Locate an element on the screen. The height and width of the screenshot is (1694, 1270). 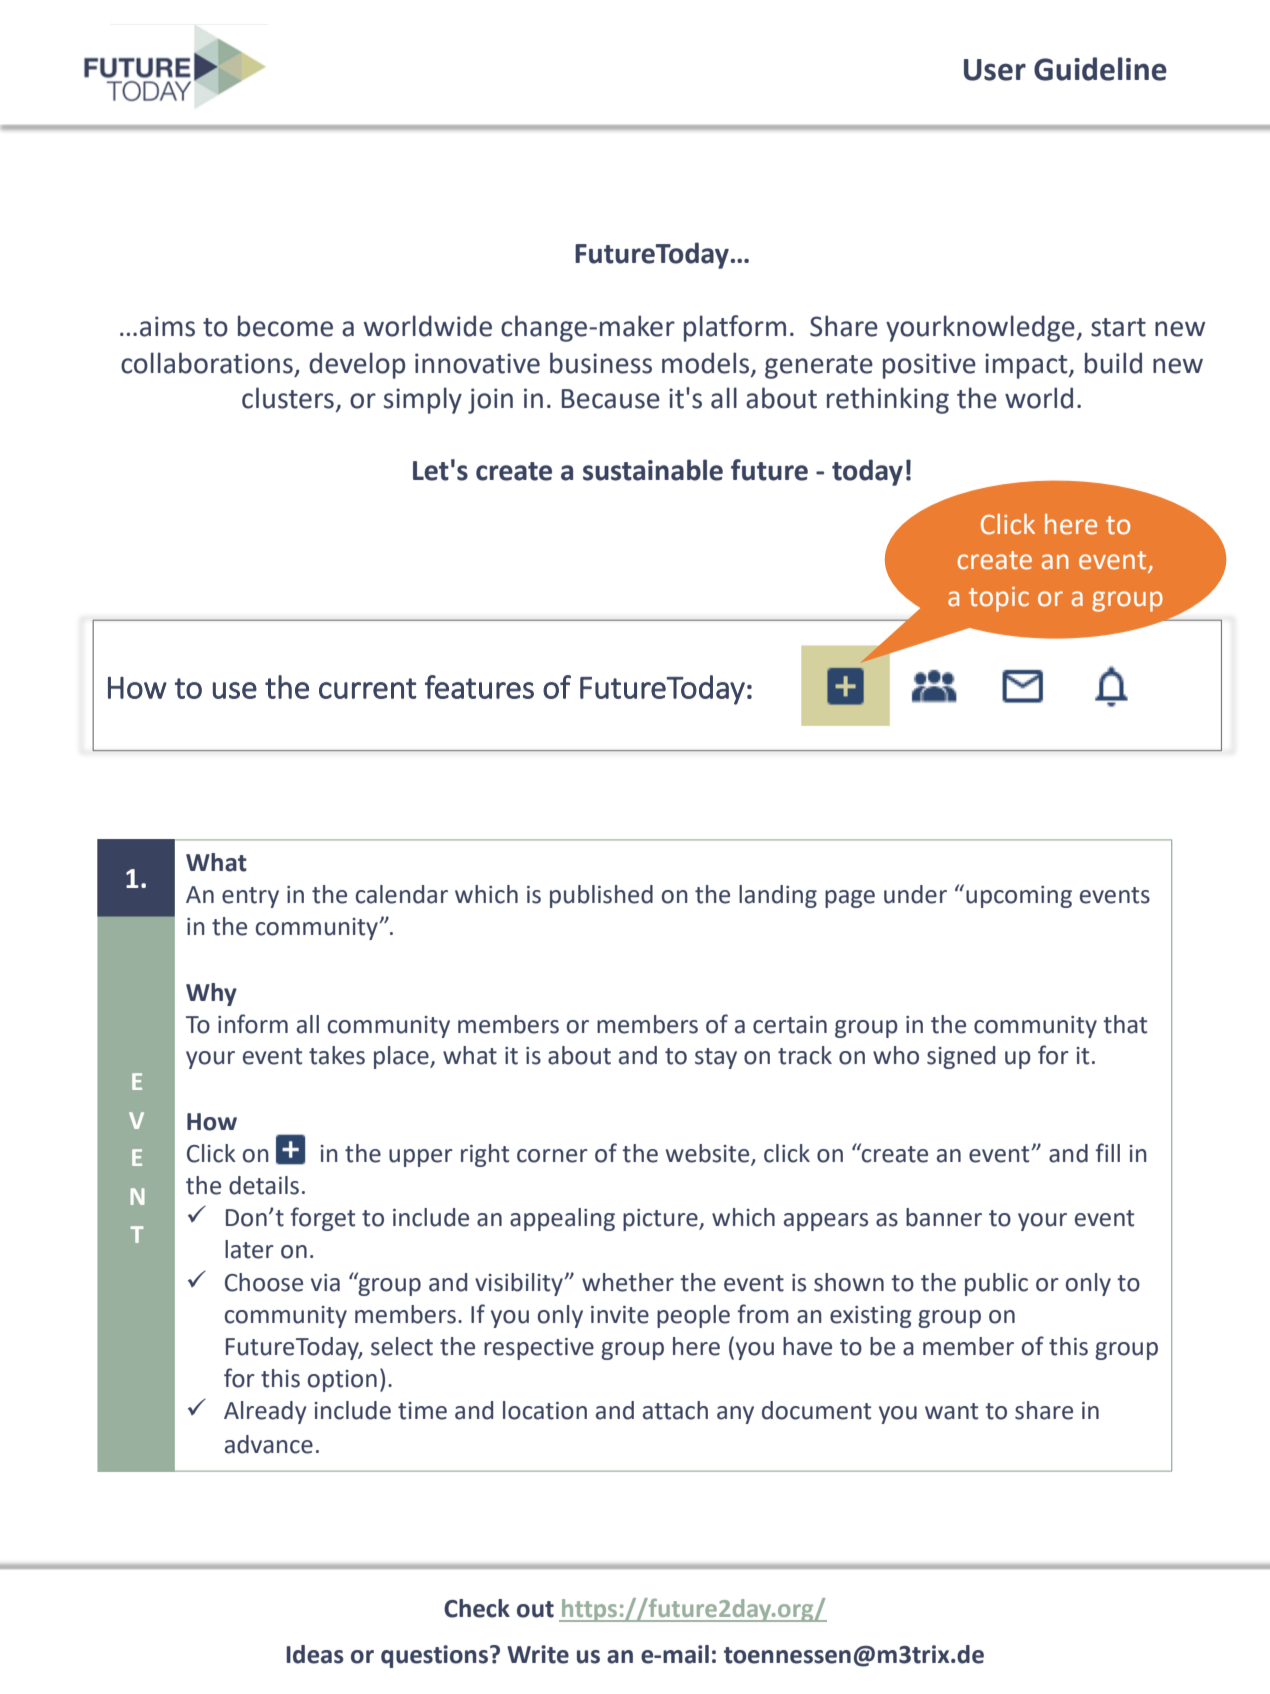
platform is located at coordinates (735, 328).
